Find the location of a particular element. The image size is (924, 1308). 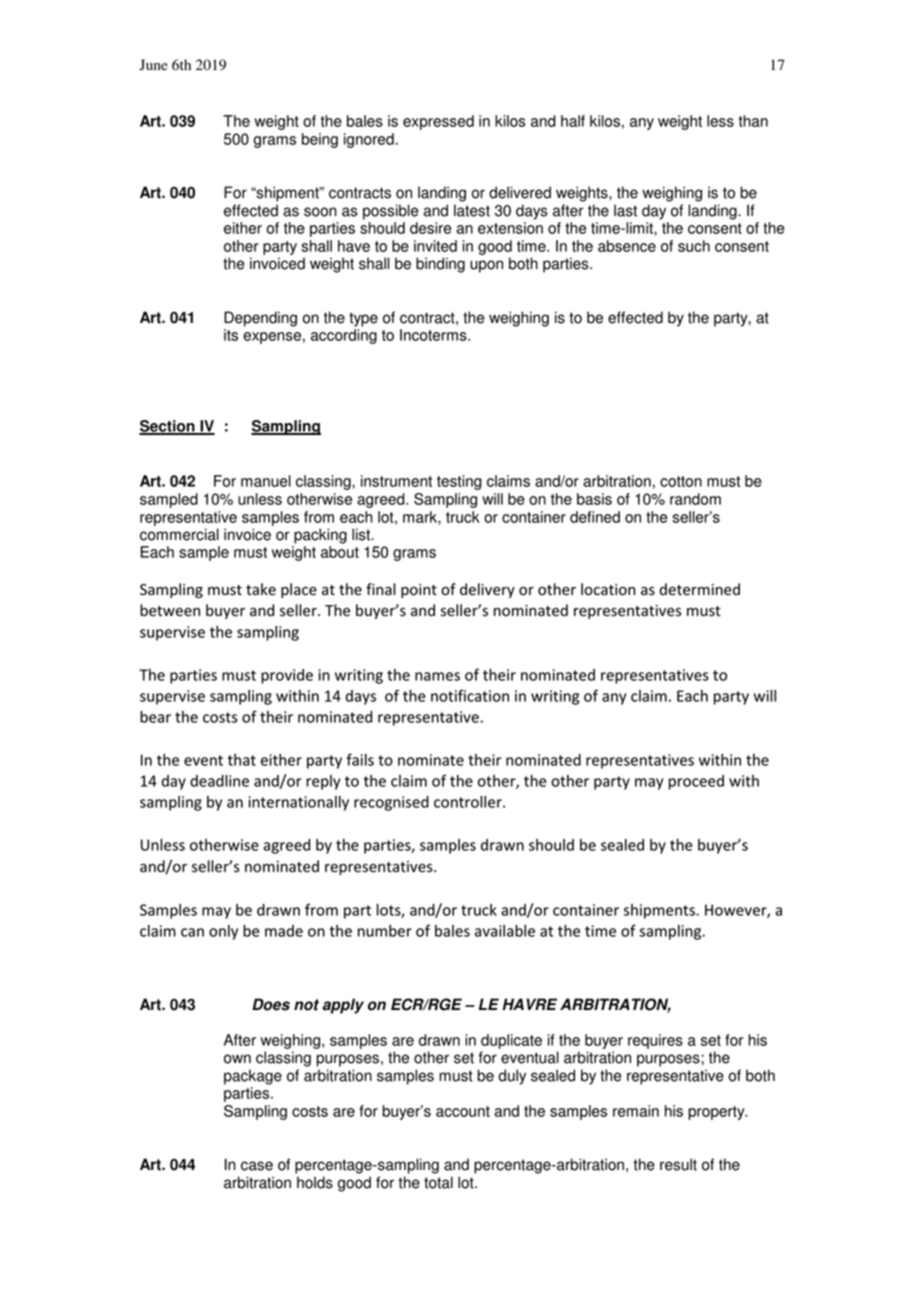

deadline is located at coordinates (219, 781).
